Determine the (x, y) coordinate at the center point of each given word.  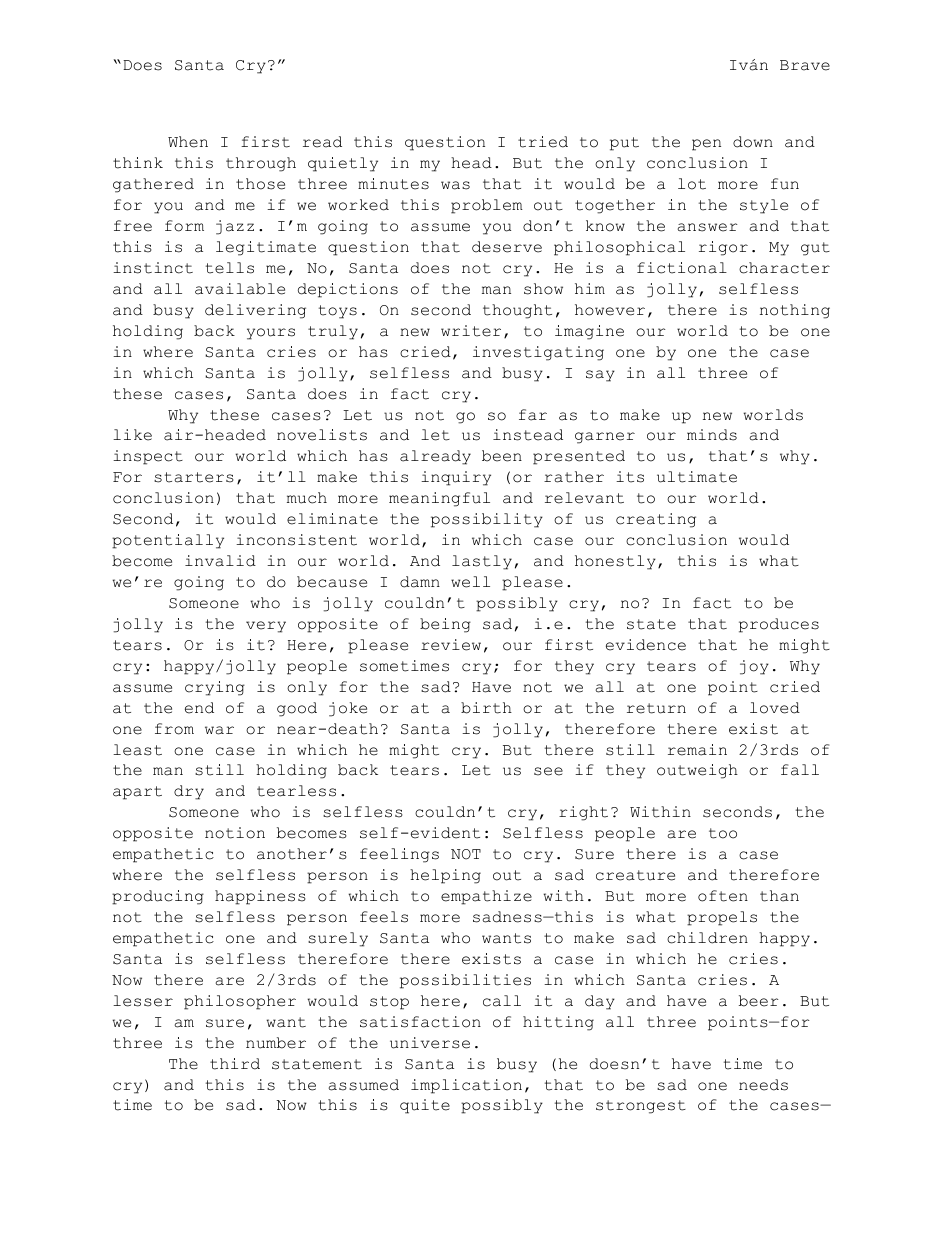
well (470, 582)
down (753, 142)
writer (471, 331)
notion (235, 833)
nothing (795, 311)
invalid (220, 561)
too (723, 833)
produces (779, 625)
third (235, 1064)
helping (445, 876)
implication (466, 1086)
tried (543, 142)
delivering (255, 311)
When (188, 142)
